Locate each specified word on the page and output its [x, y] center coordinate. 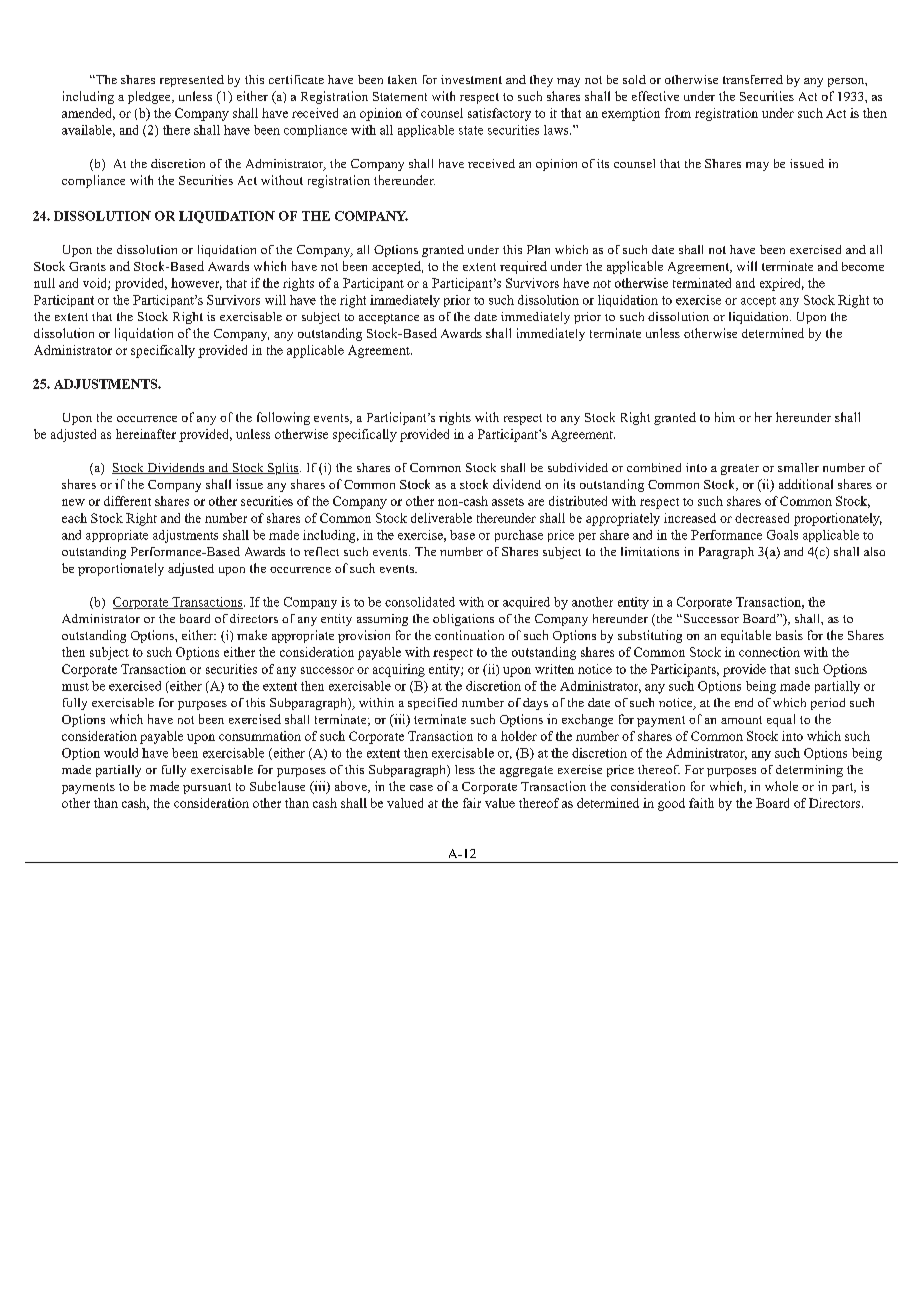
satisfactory [499, 114]
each [74, 518]
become [863, 266]
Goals [782, 535]
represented [192, 81]
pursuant [207, 788]
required [523, 267]
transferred [753, 79]
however [196, 284]
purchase [519, 536]
